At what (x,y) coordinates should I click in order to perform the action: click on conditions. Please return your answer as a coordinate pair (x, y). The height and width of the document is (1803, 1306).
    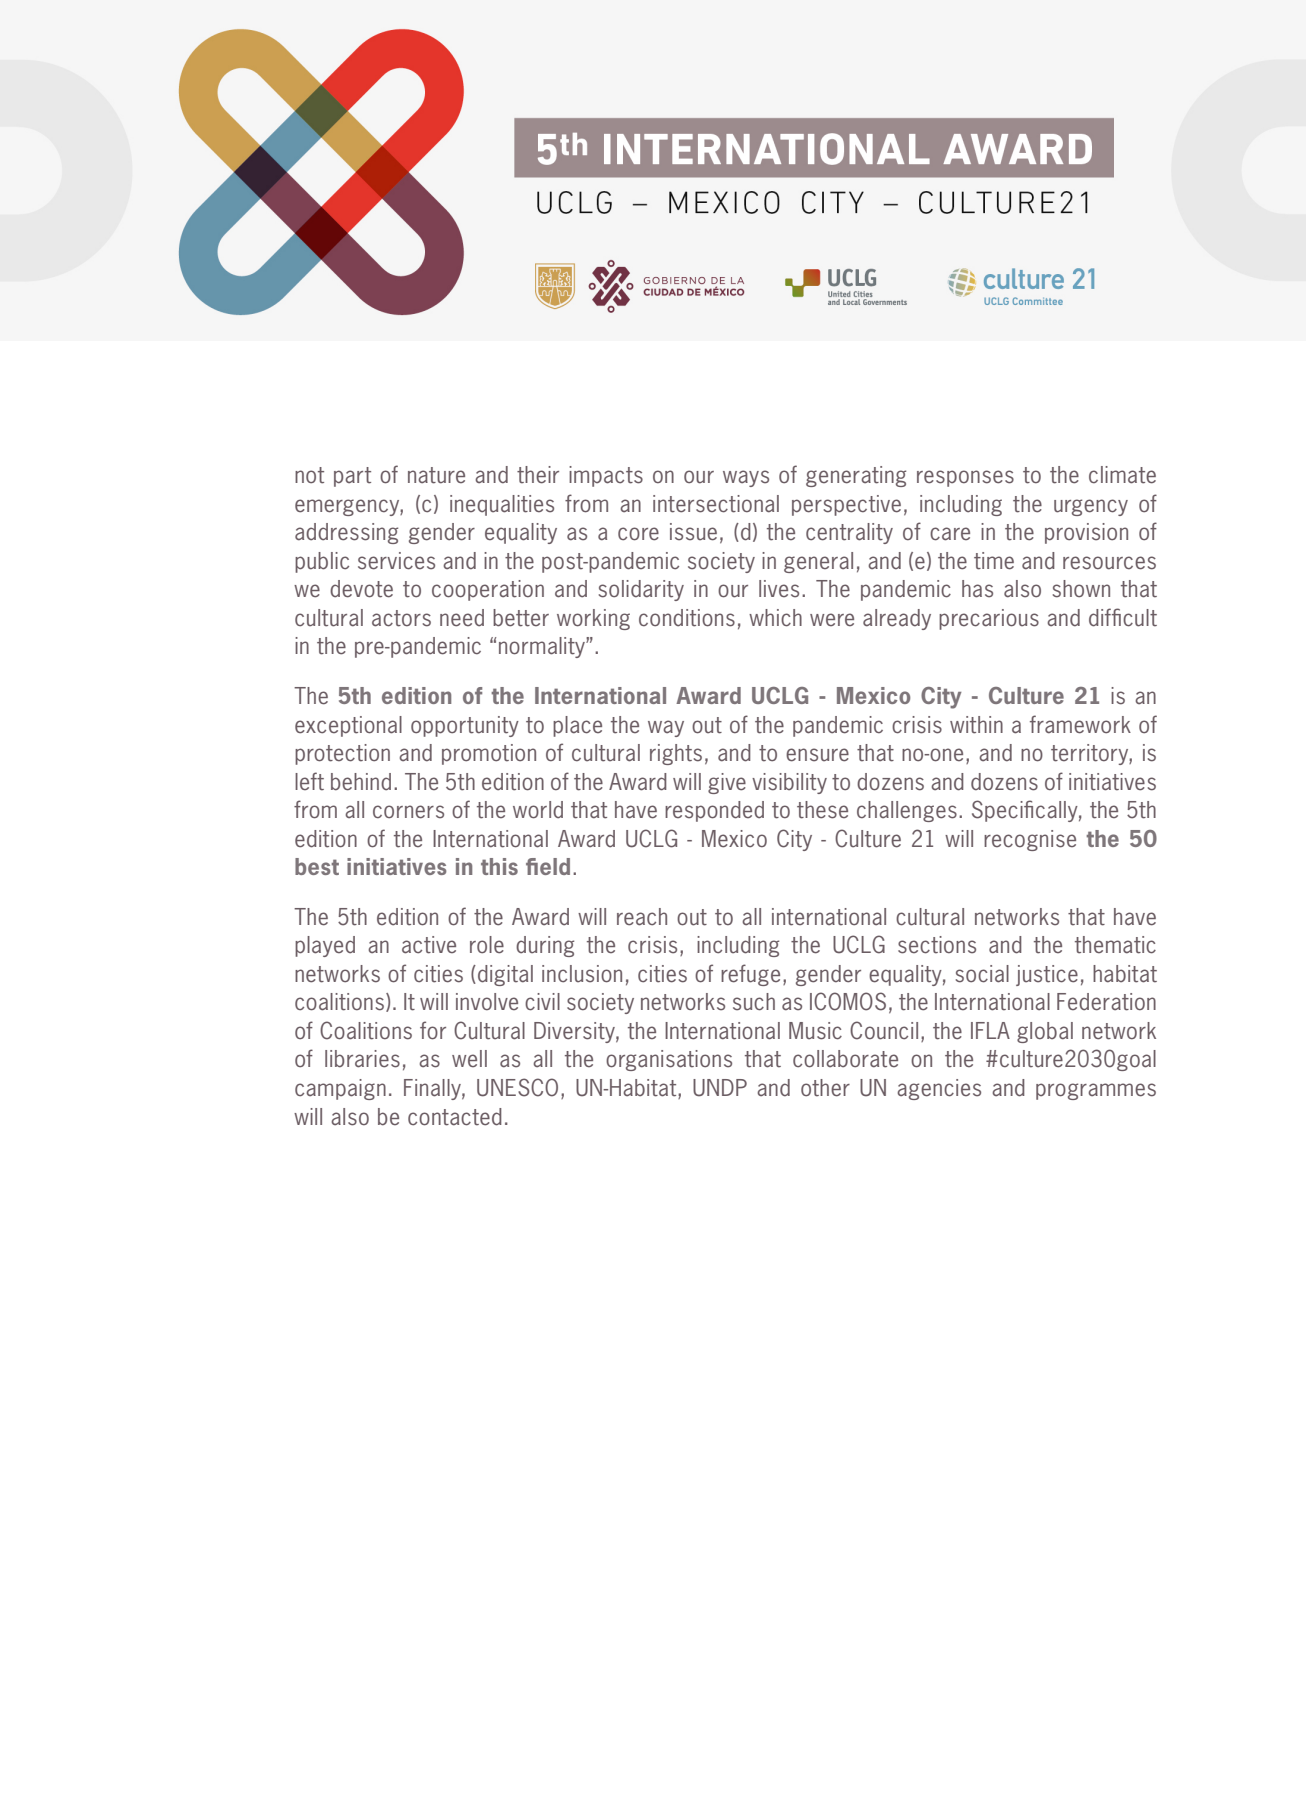
    Looking at the image, I should click on (687, 618).
